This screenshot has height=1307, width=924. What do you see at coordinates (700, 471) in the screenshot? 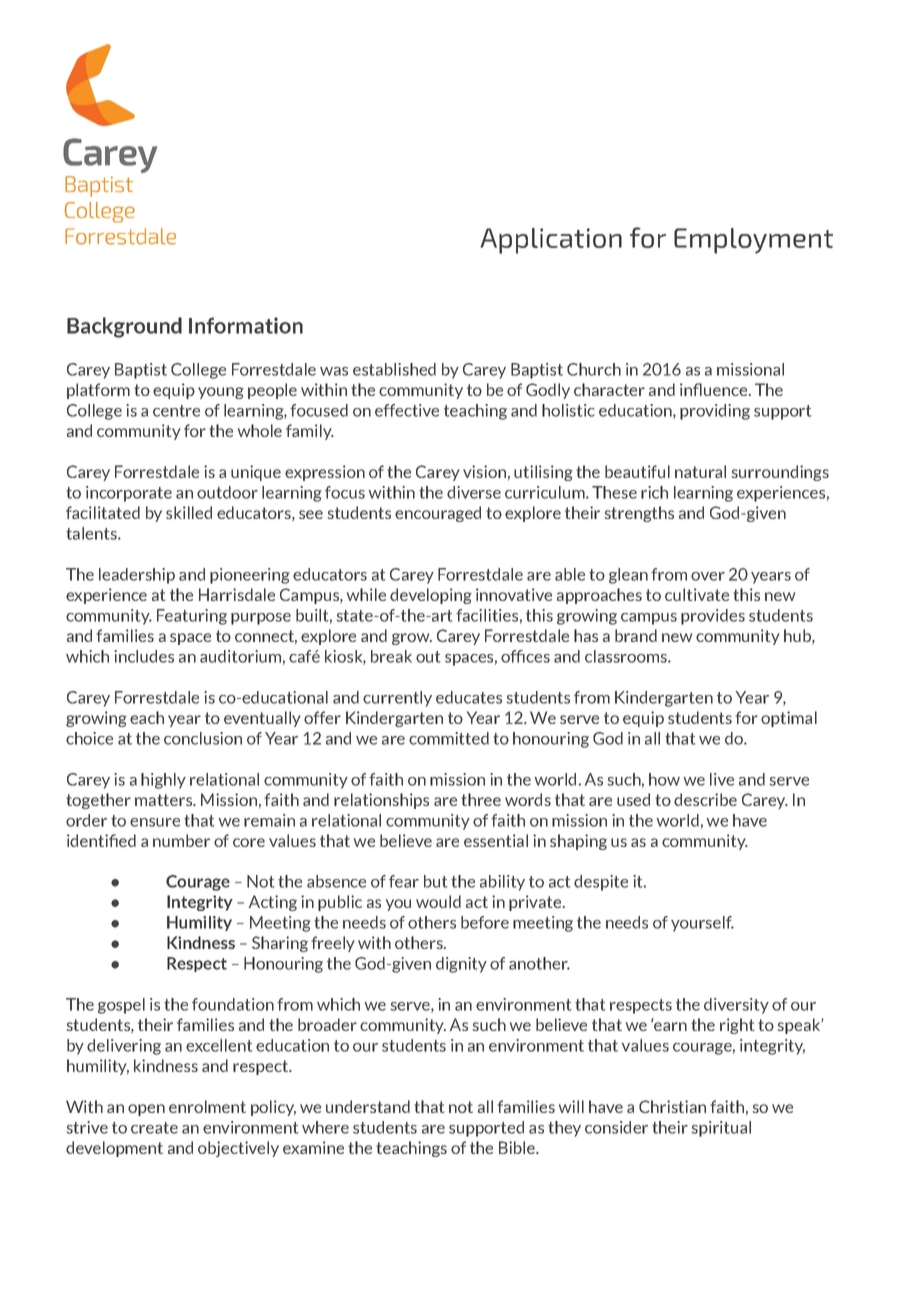
I see `natural` at bounding box center [700, 471].
